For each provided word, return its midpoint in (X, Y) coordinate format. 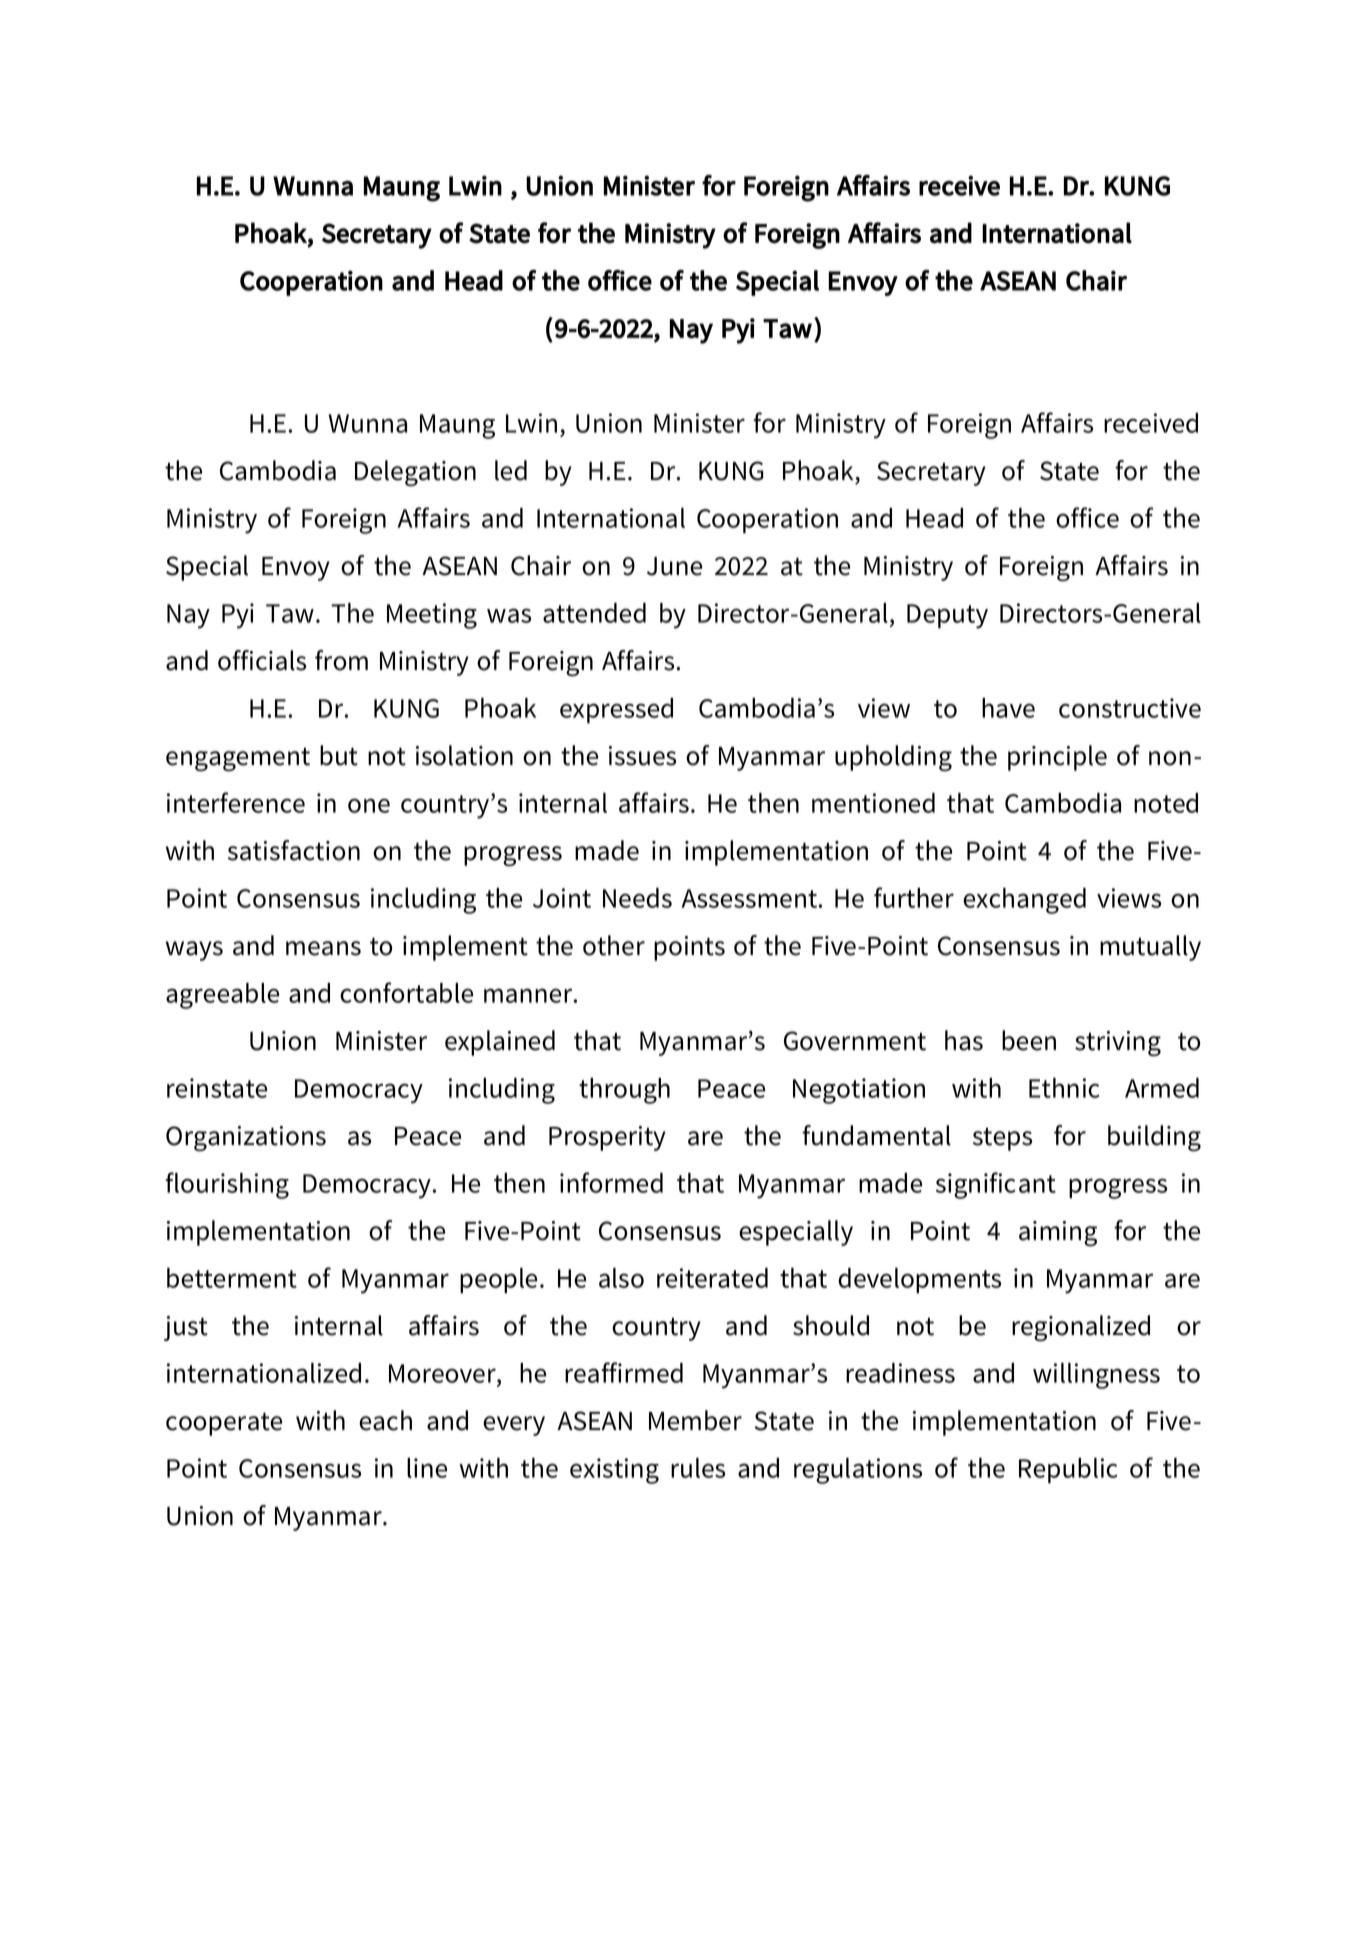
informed (611, 1182)
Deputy (947, 616)
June (674, 566)
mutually (1150, 948)
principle (1057, 758)
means (323, 948)
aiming (1058, 1233)
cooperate (224, 1424)
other (614, 945)
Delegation (415, 473)
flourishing (227, 1185)
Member (695, 1420)
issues (642, 756)
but (339, 755)
